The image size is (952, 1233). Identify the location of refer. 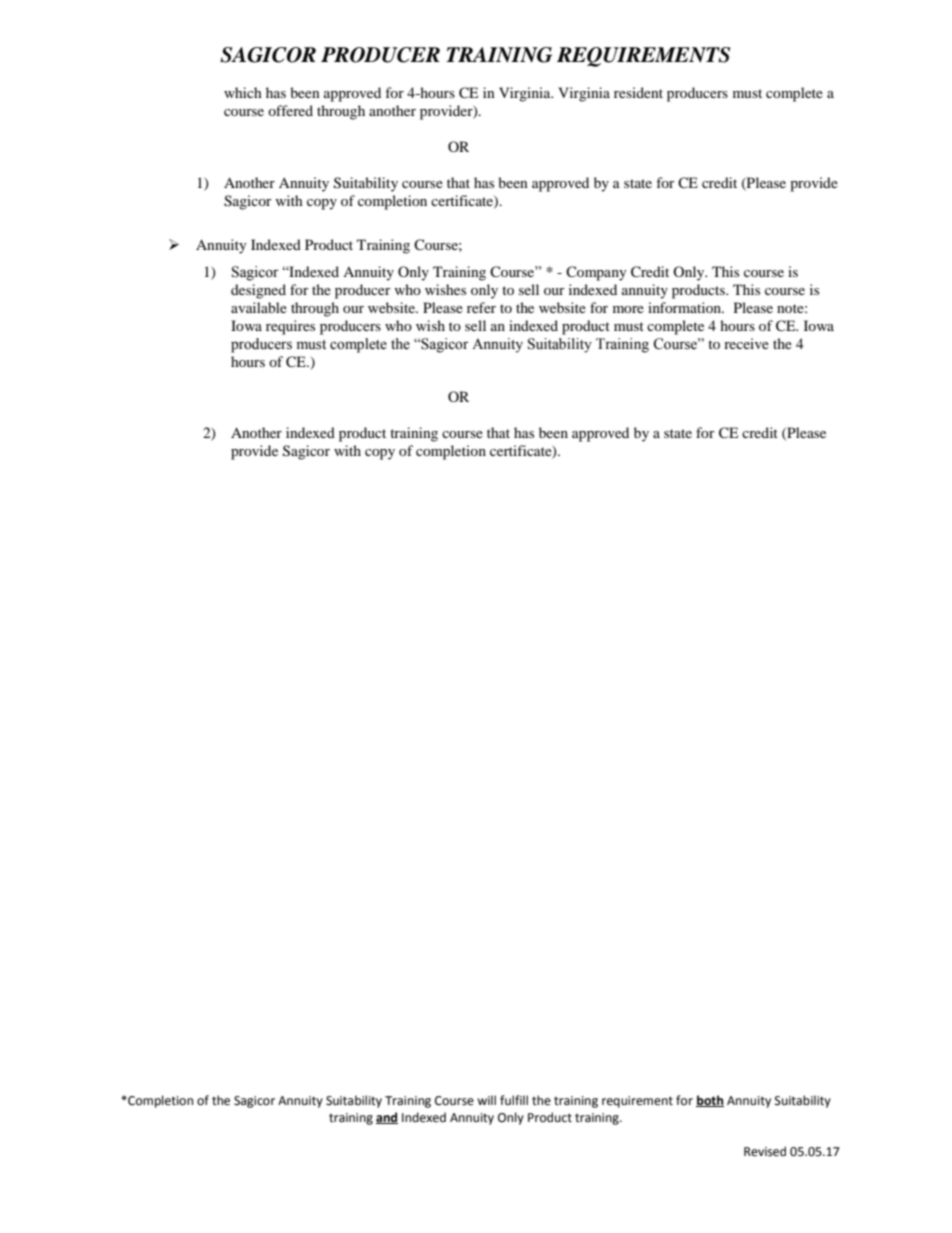
(481, 307).
